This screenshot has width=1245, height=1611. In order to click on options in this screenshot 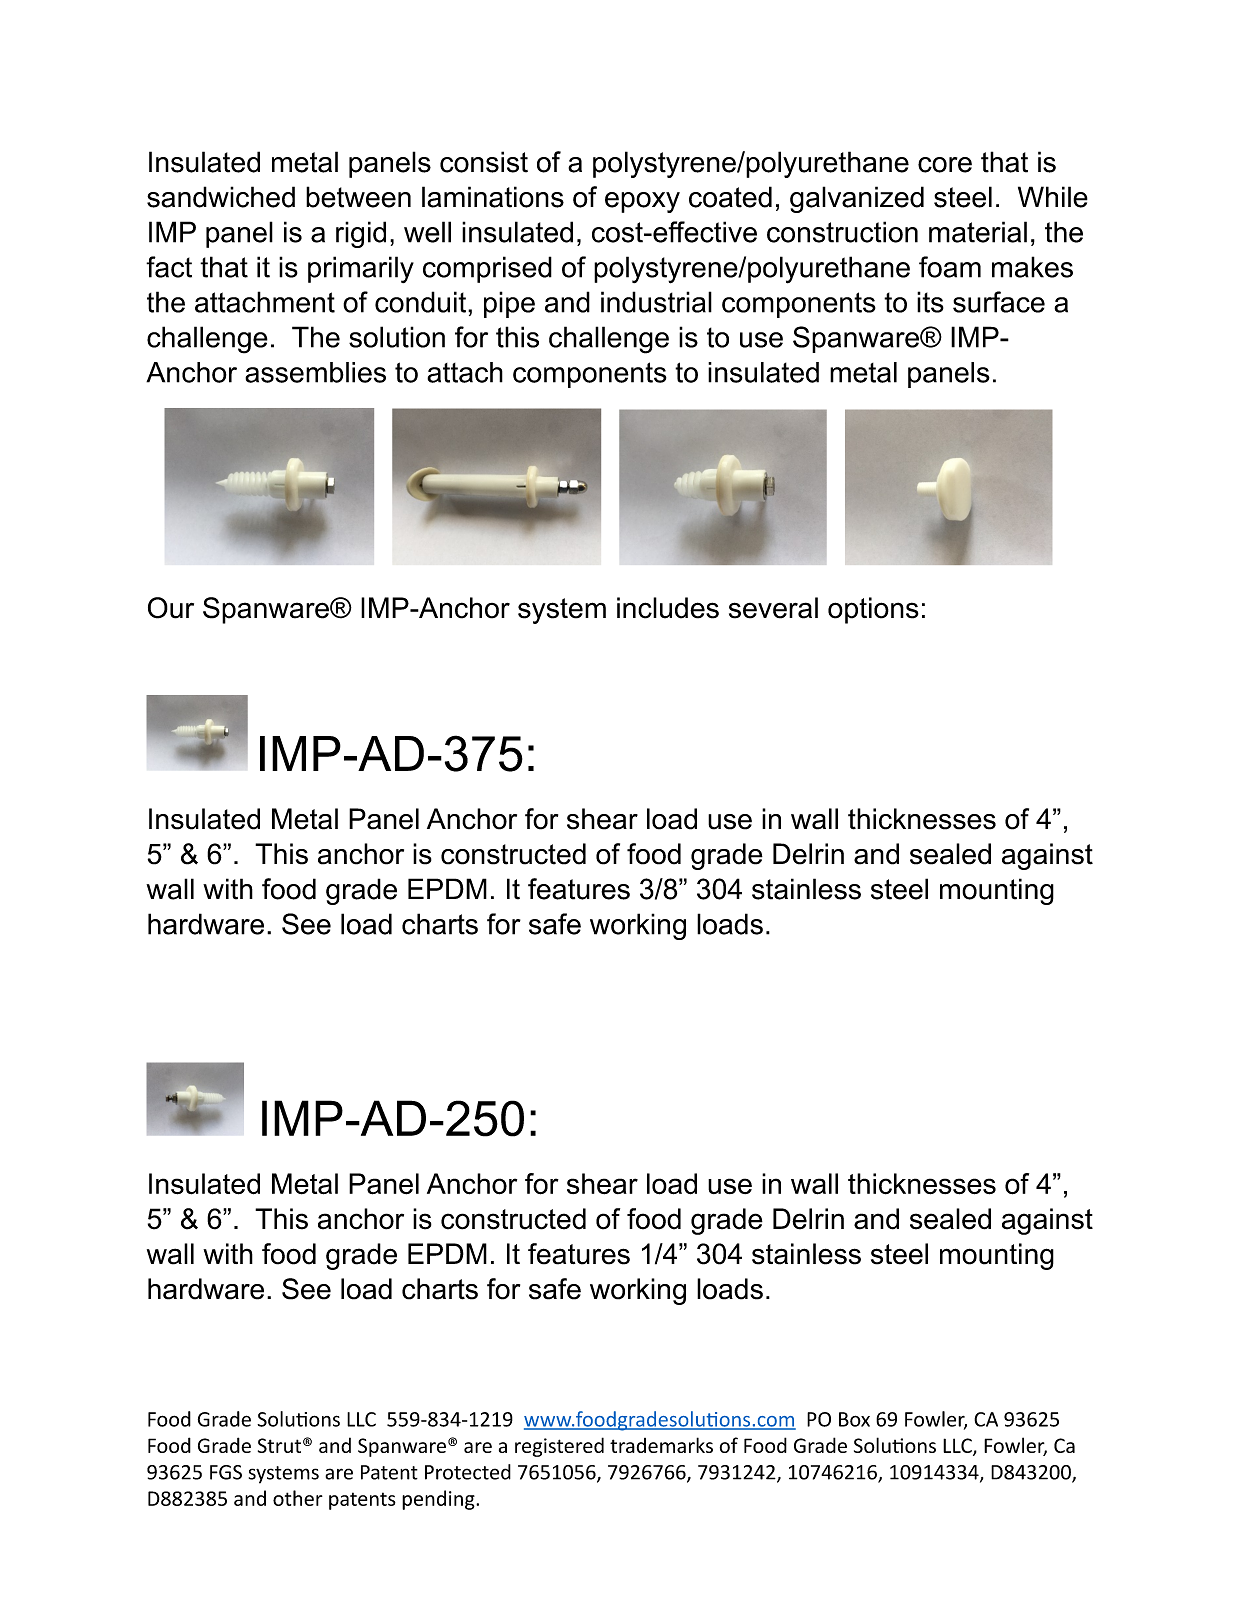, I will do `click(873, 610)`.
